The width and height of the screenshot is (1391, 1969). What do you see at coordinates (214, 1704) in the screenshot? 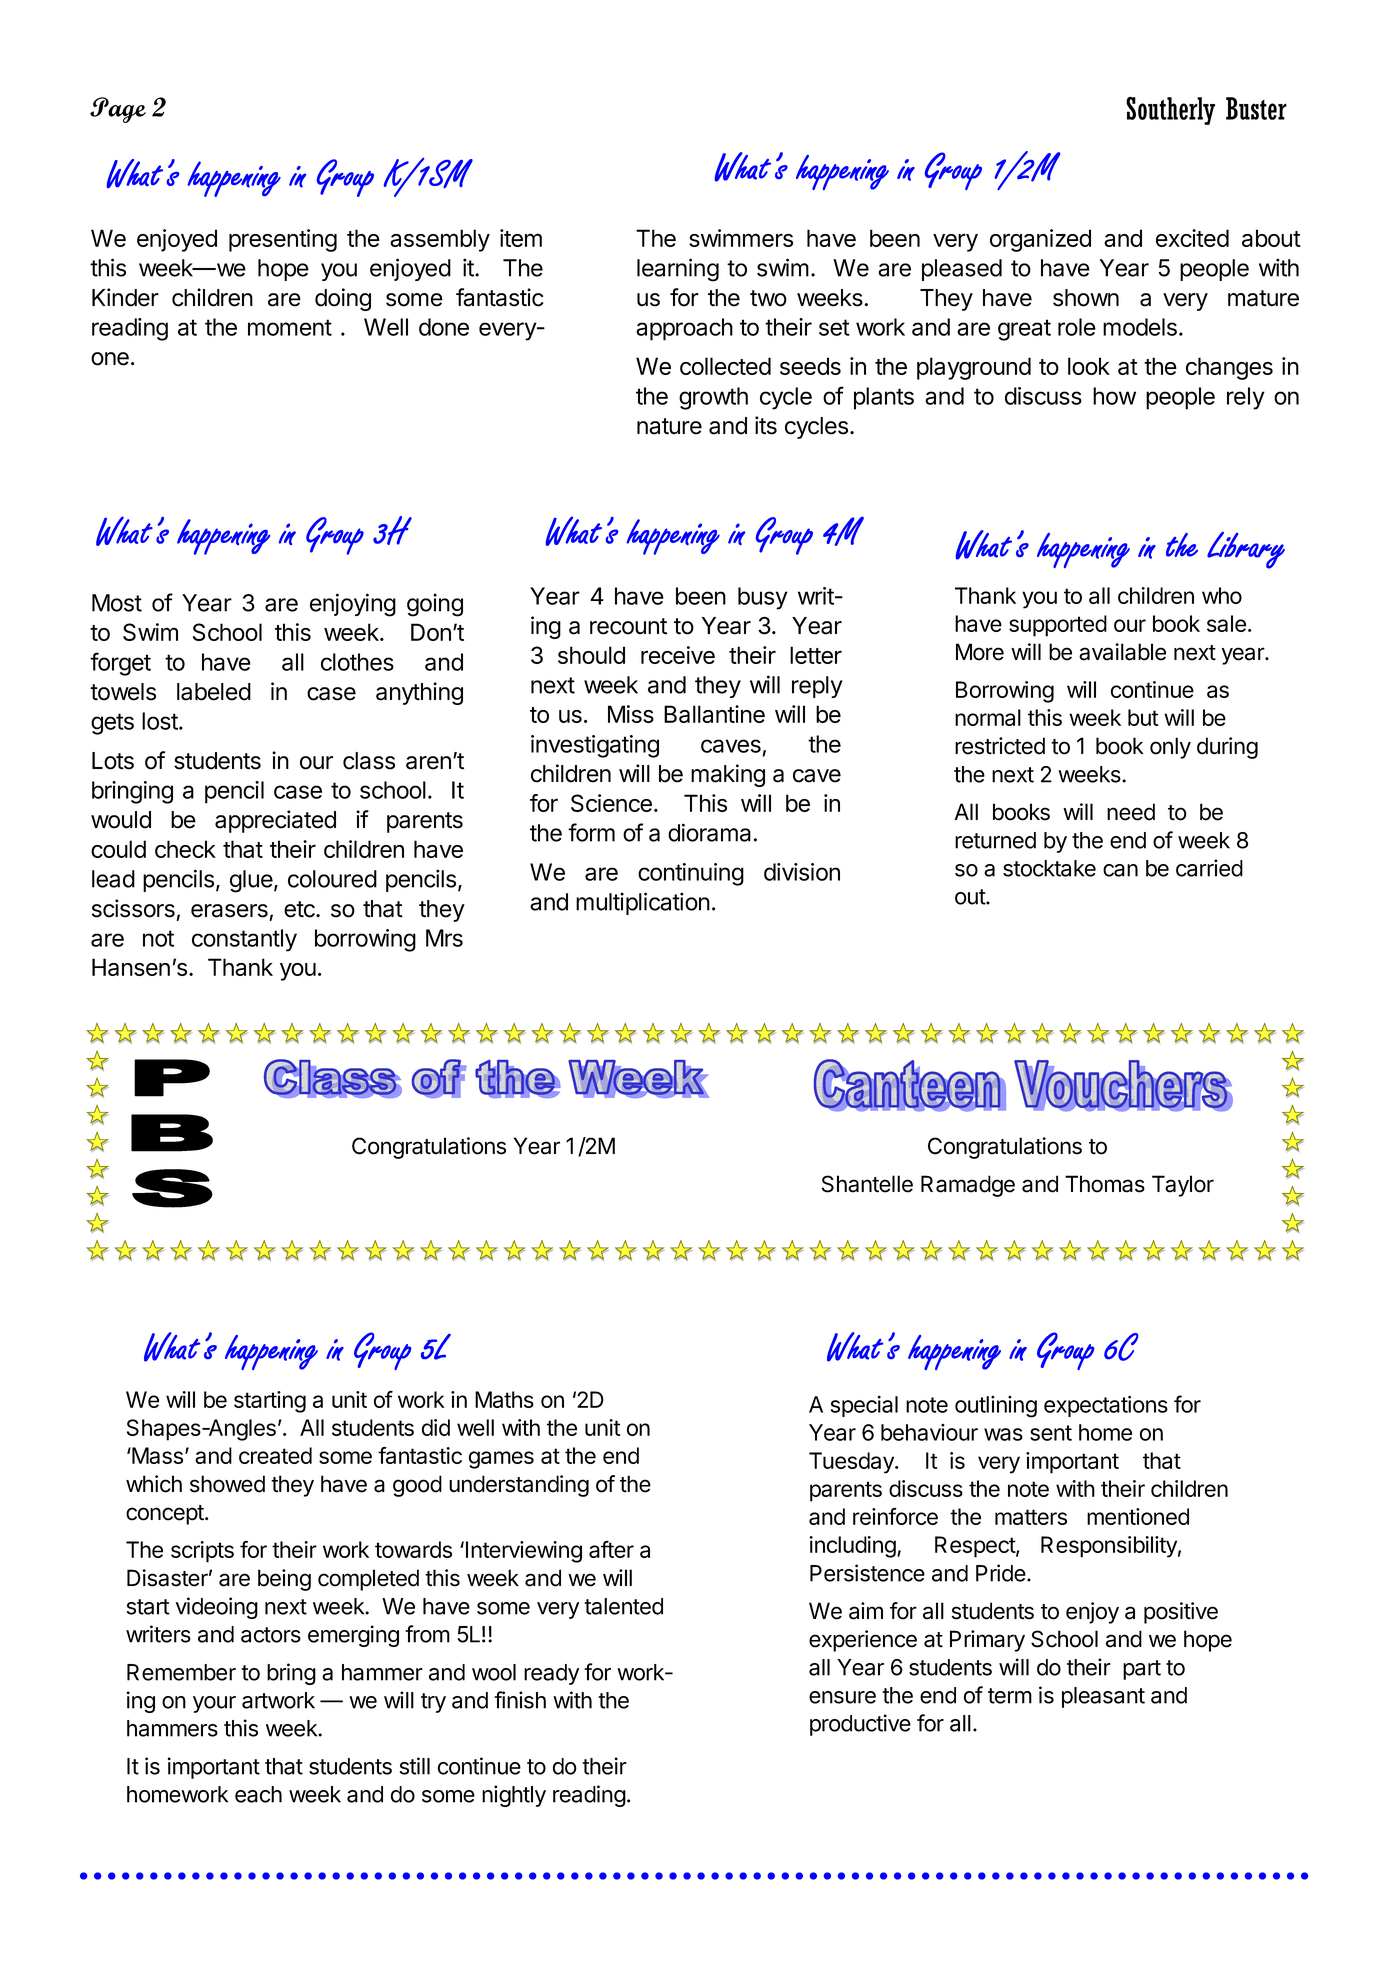
I see `your` at bounding box center [214, 1704].
